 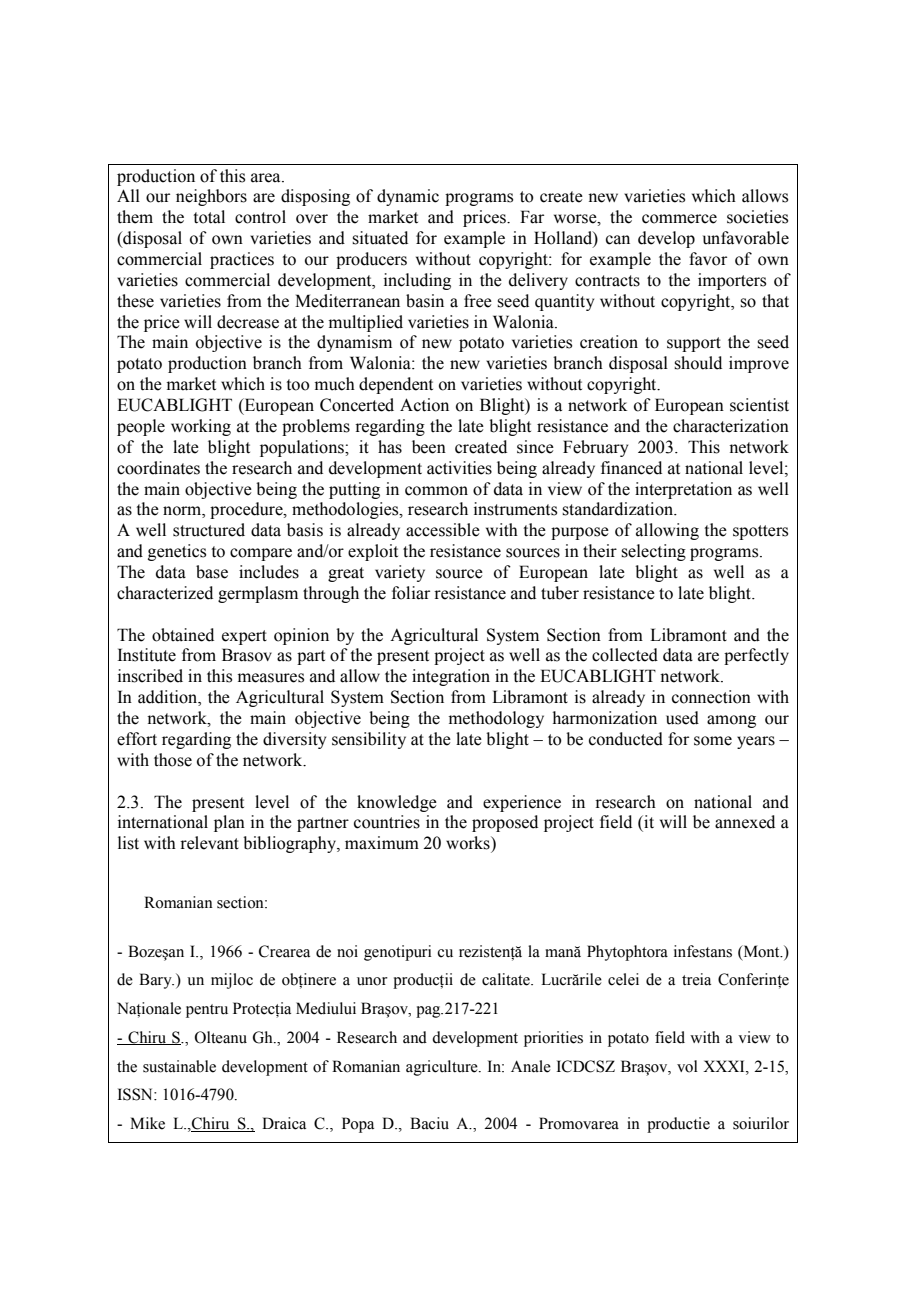 I want to click on plan, so click(x=229, y=823).
